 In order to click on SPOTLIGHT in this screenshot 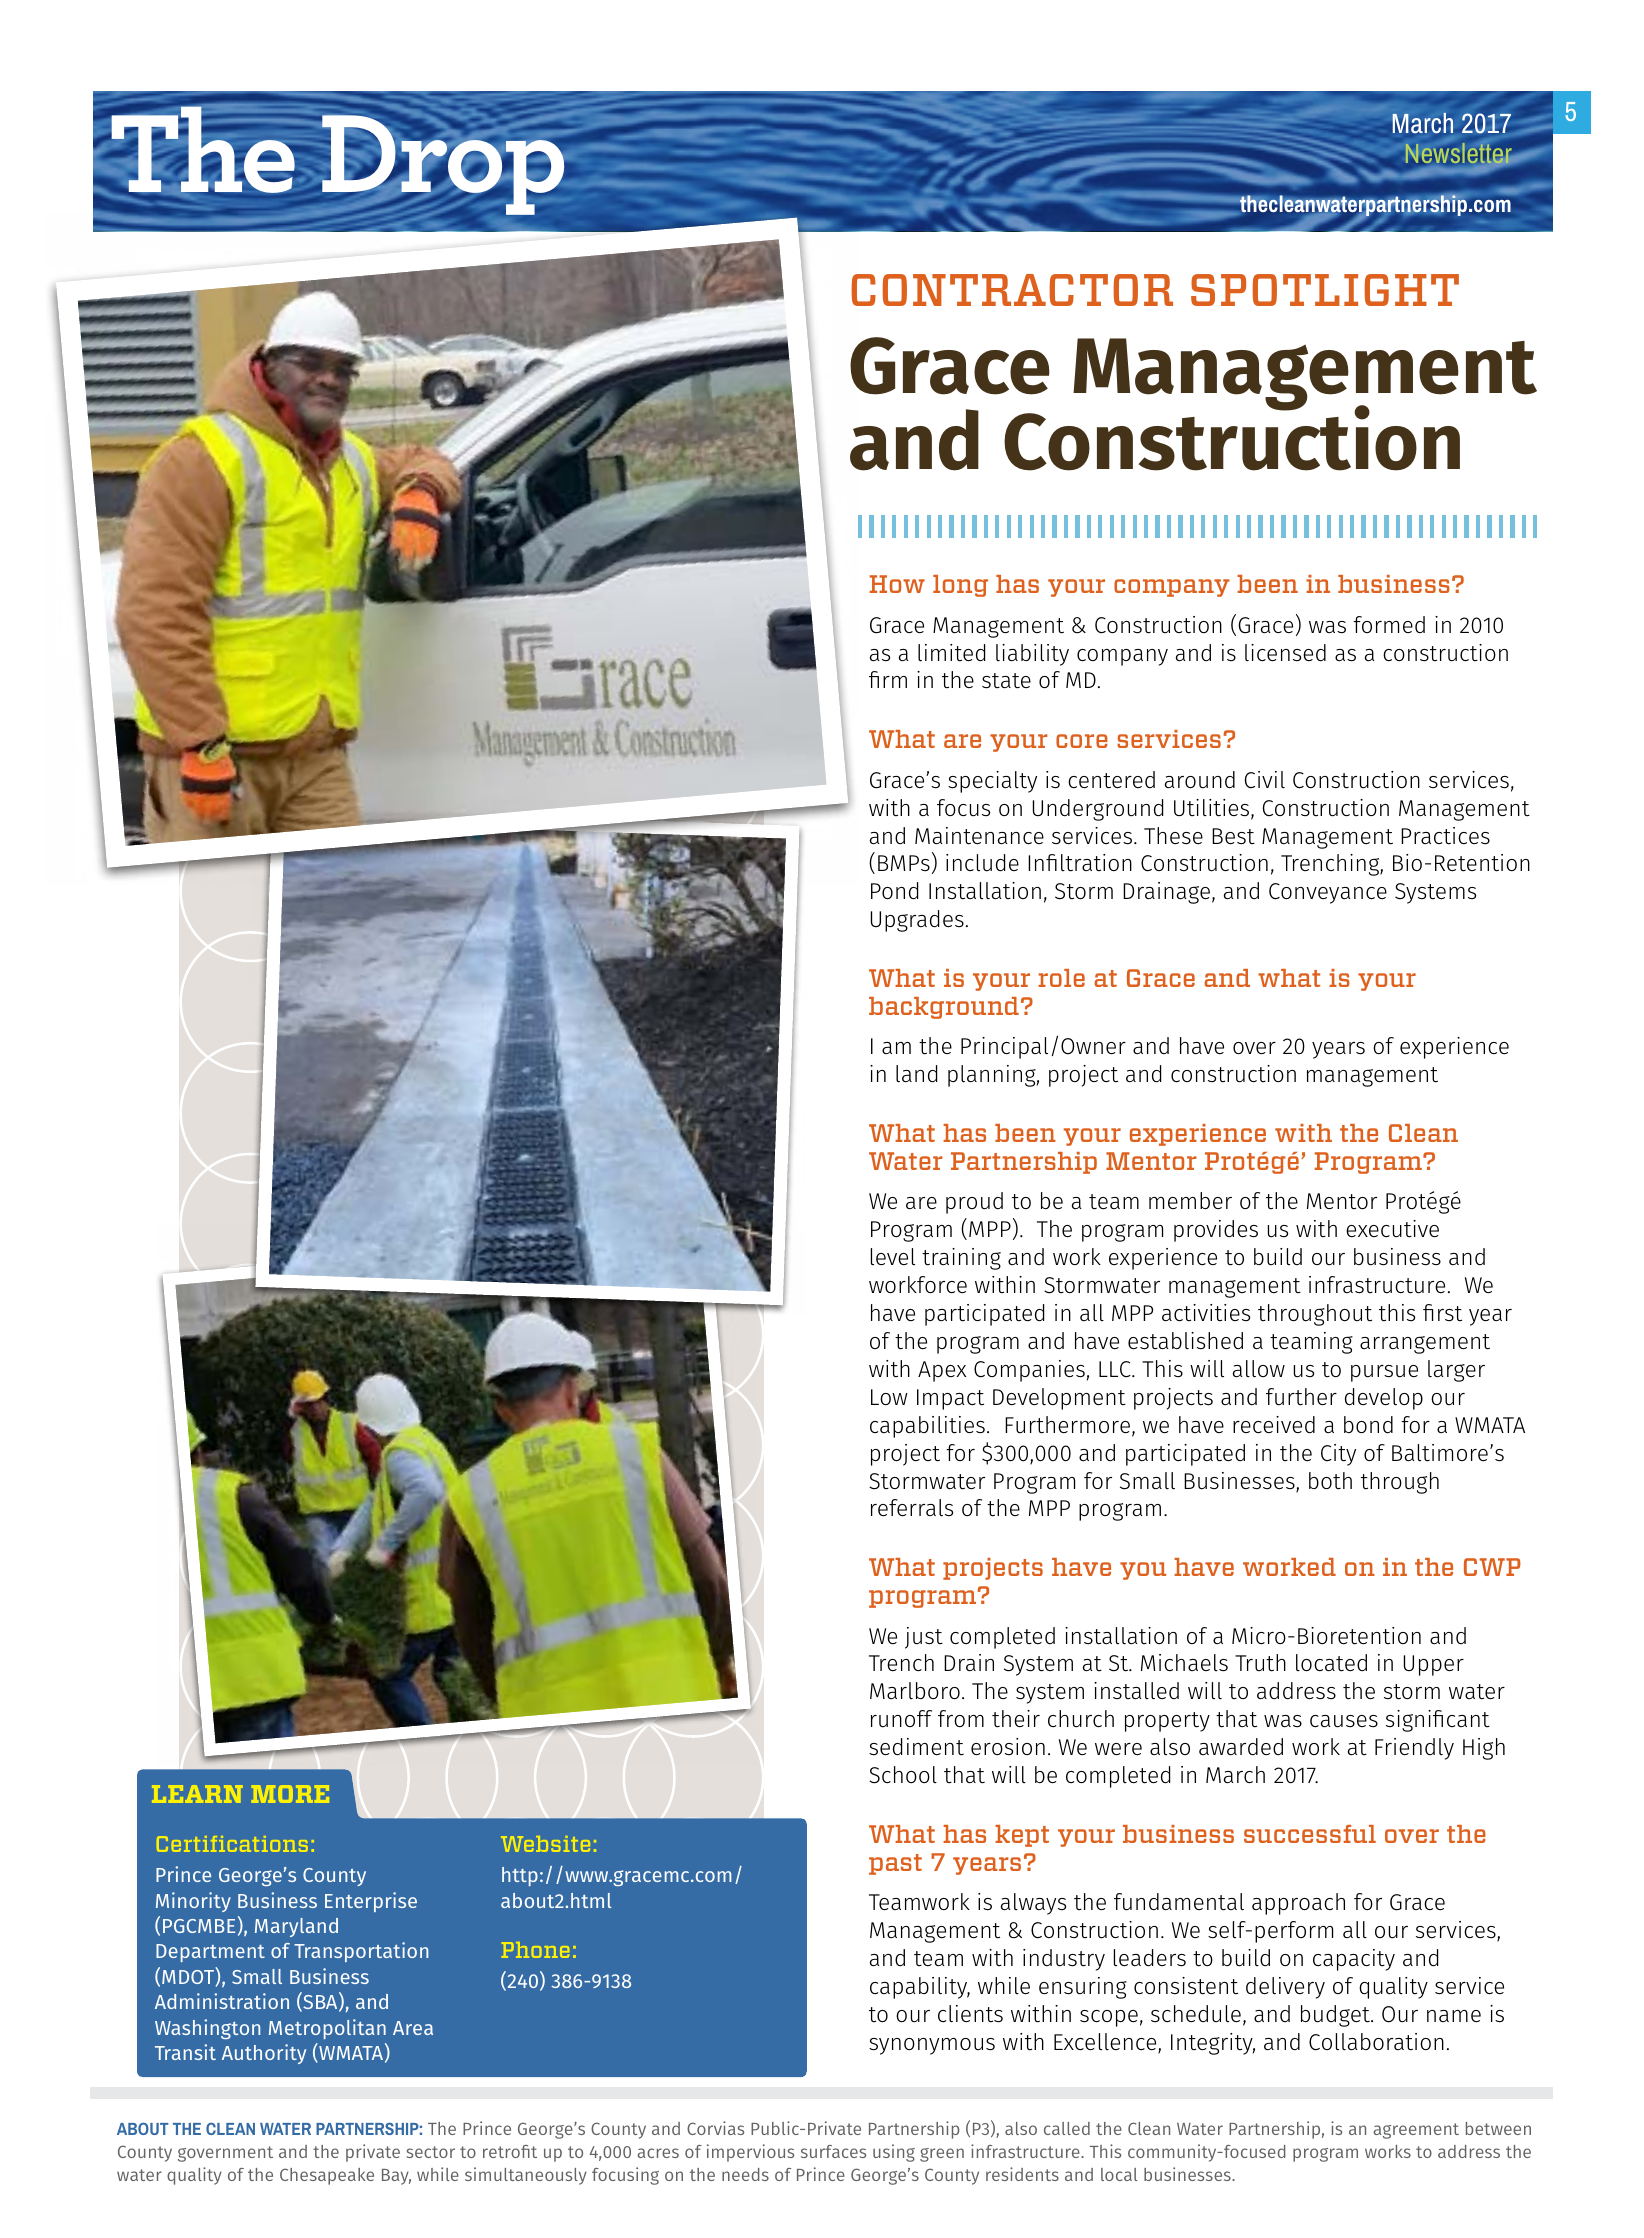, I will do `click(1325, 290)`.
